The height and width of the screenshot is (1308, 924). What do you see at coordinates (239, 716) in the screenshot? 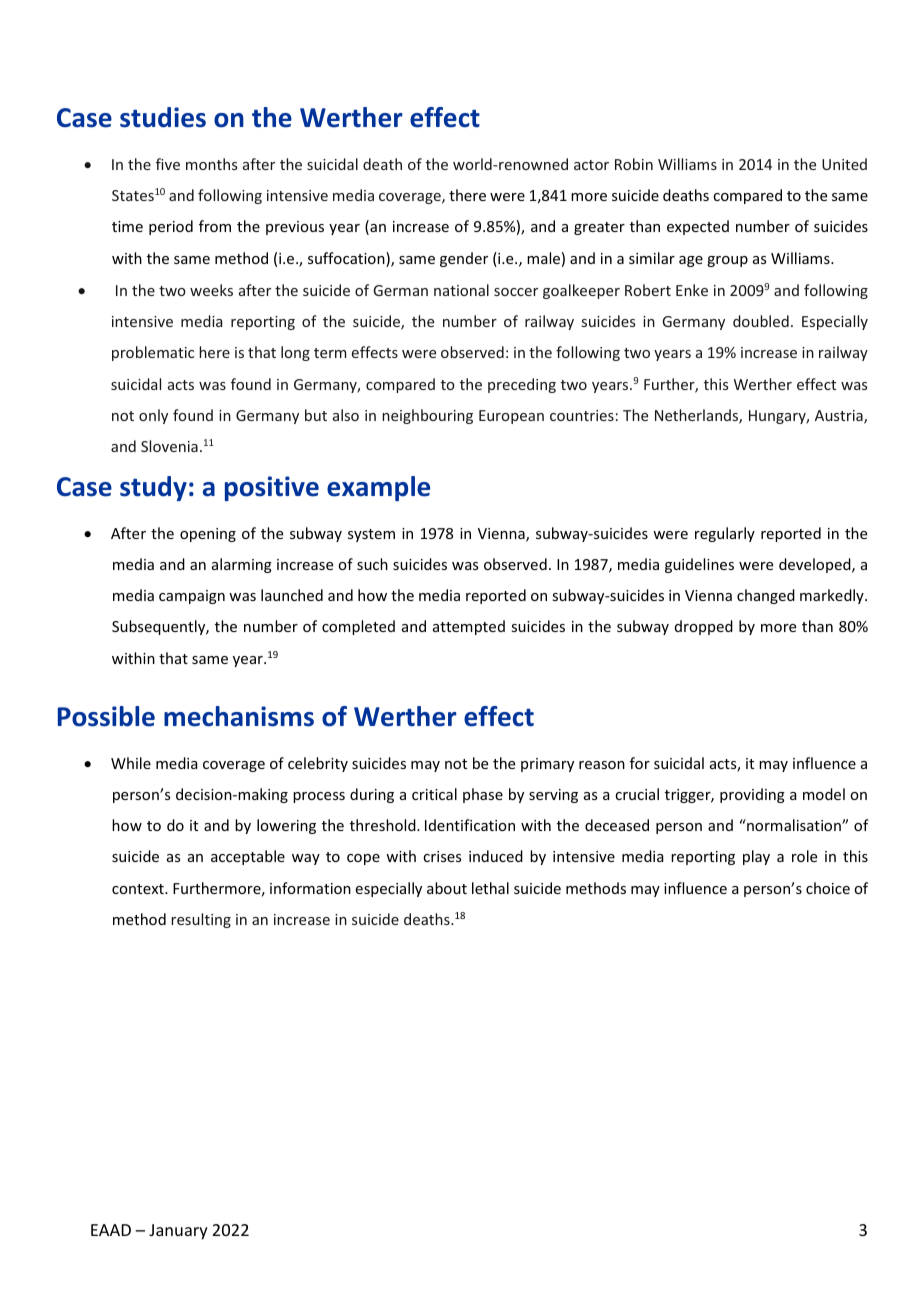
I see `mechanisms` at bounding box center [239, 716].
